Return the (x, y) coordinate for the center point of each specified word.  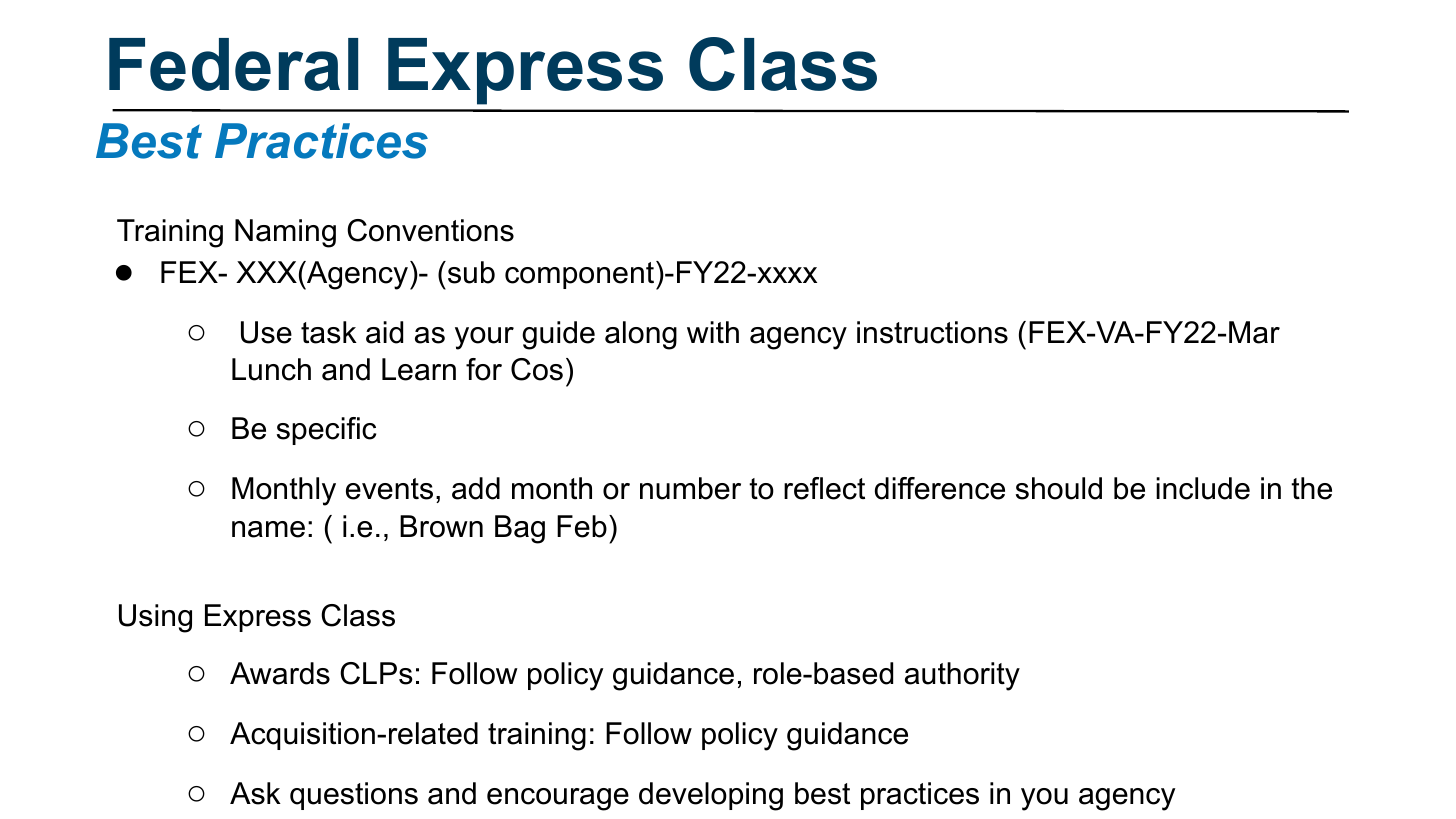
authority (962, 676)
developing (711, 796)
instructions (932, 332)
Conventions (430, 230)
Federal (233, 64)
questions (354, 796)
